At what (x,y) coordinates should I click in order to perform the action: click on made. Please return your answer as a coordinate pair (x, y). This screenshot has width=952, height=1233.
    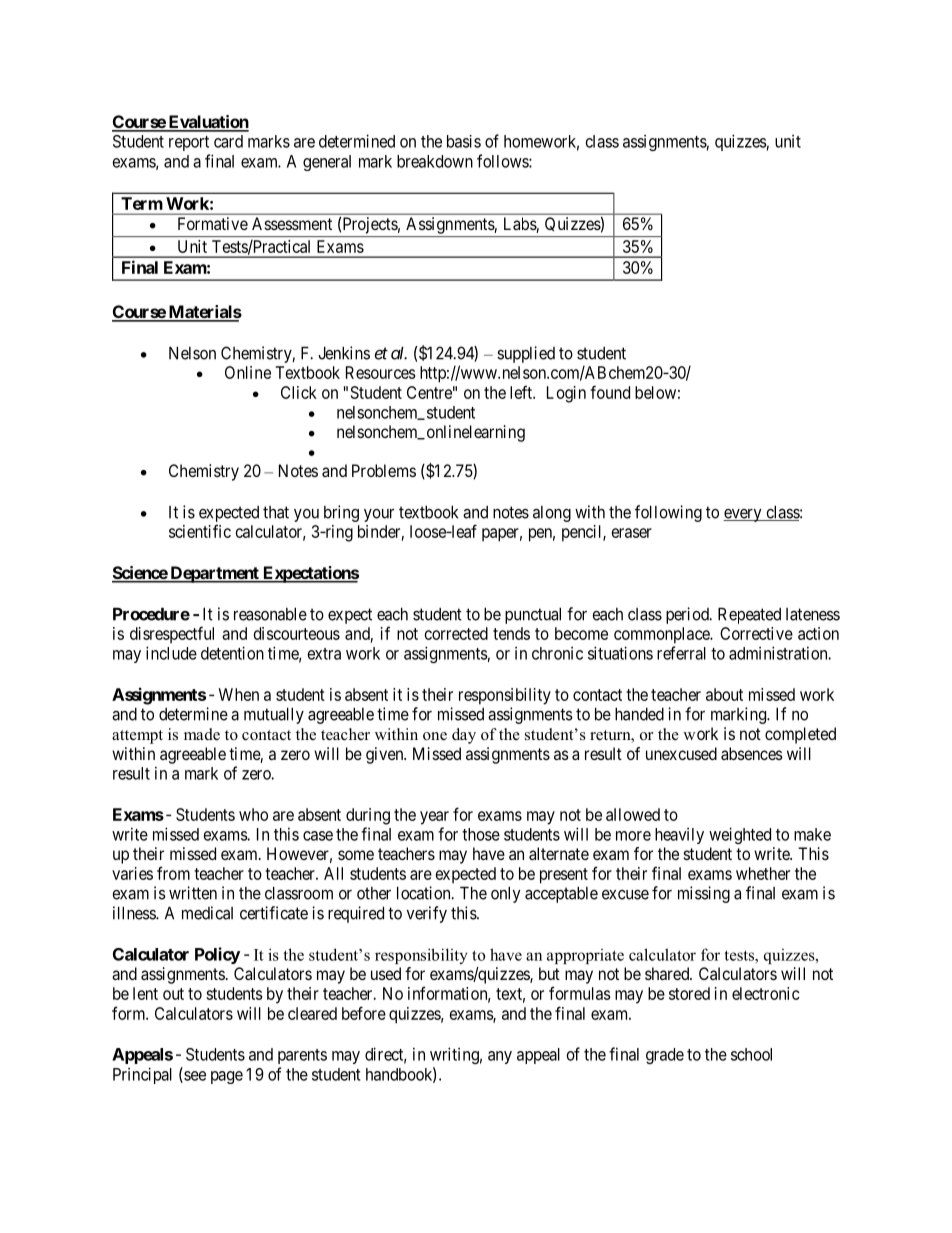
    Looking at the image, I should click on (202, 734).
